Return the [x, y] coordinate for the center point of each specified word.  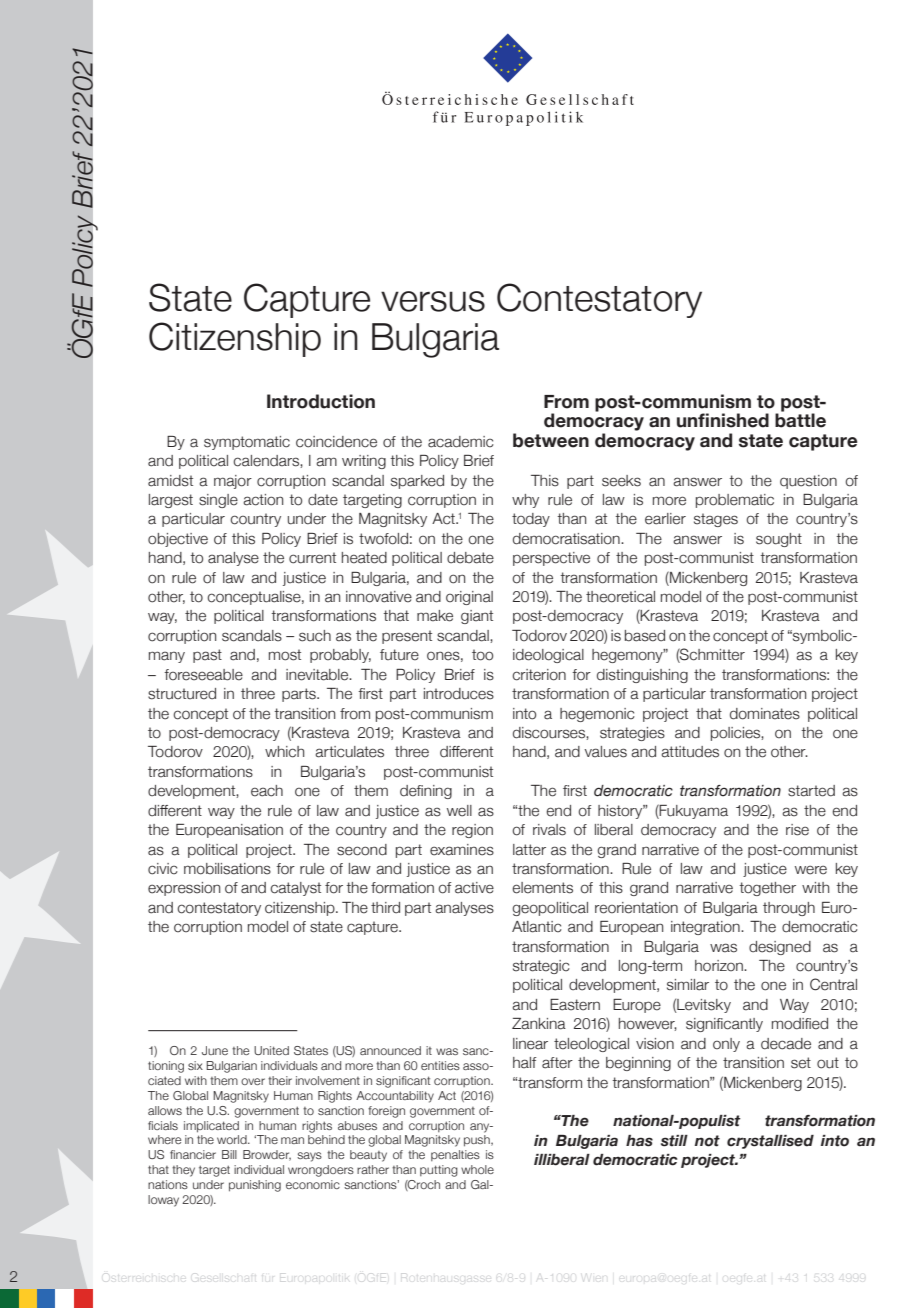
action [263, 500]
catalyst [295, 889]
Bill [229, 1154]
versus [433, 301]
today [531, 520]
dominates [765, 714]
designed [780, 948]
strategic [541, 967]
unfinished [723, 420]
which [284, 752]
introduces [459, 694]
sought [779, 540]
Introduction [321, 401]
